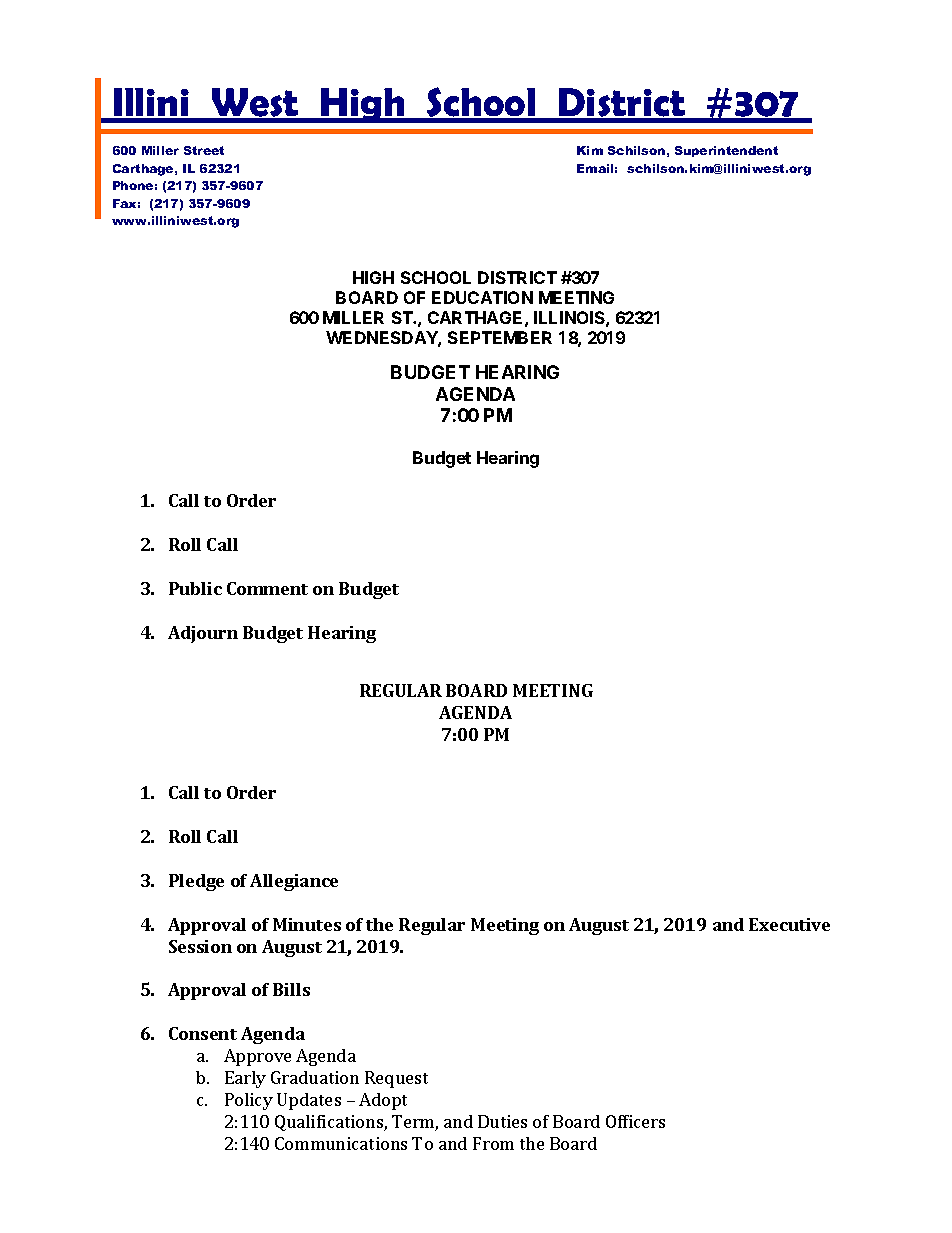 Image resolution: width=952 pixels, height=1233 pixels. Describe the element at coordinates (500, 337) in the page. I see `SEPTEMBER` at that location.
